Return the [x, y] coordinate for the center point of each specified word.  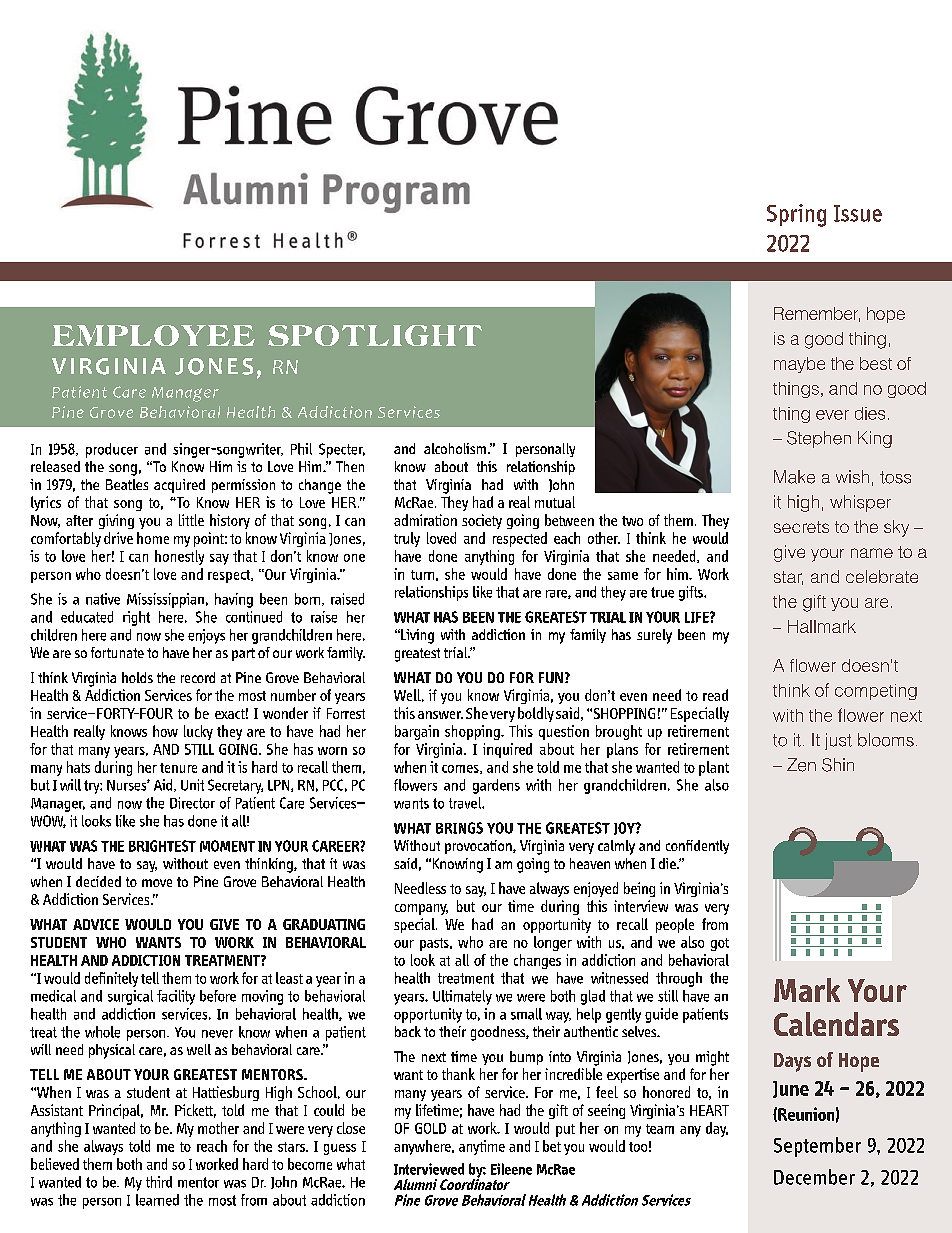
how [165, 731]
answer [440, 715]
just [838, 741]
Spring [796, 215]
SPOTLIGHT [375, 335]
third [159, 1182]
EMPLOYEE [153, 335]
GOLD [430, 1128]
